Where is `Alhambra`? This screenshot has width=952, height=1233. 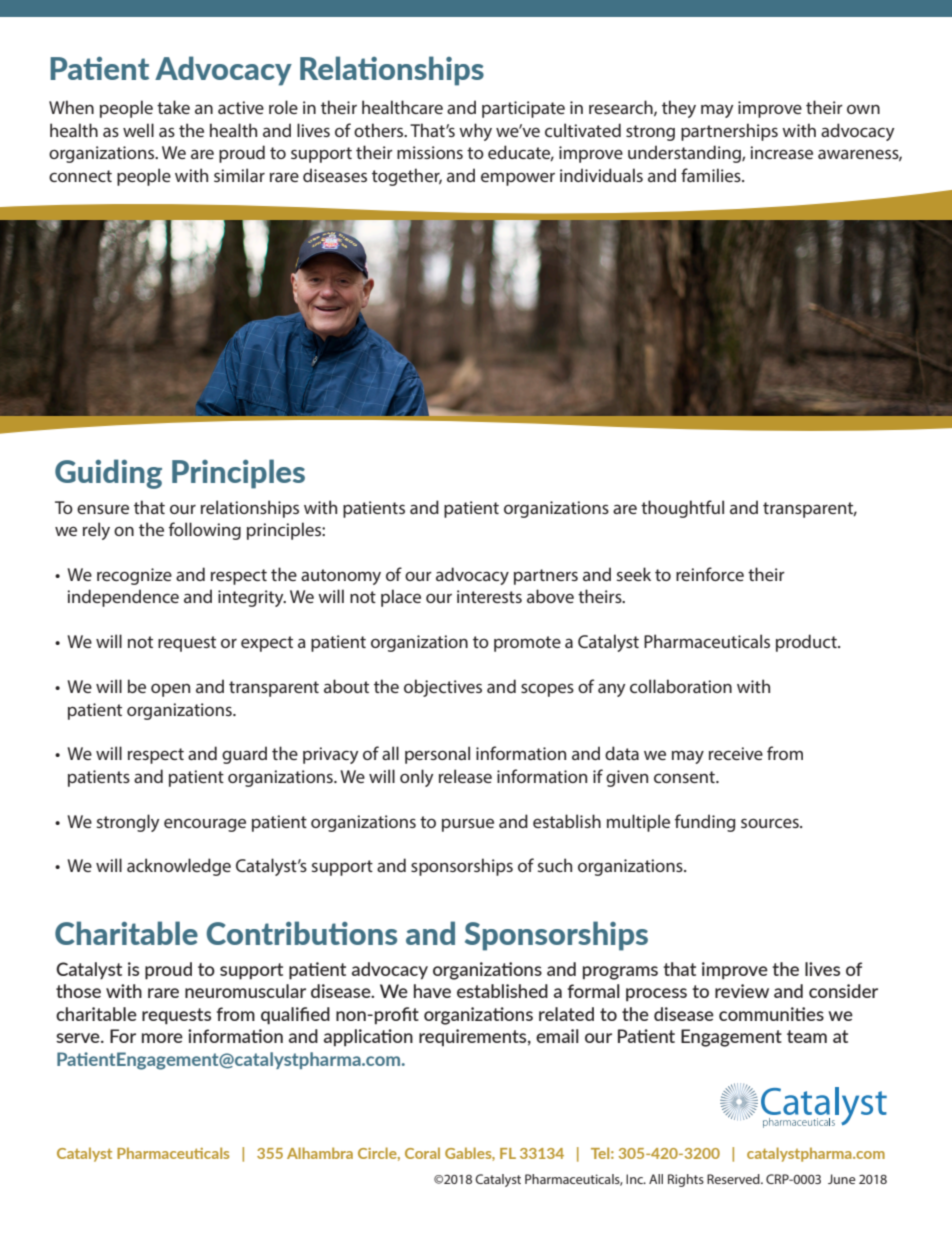
Alhambra is located at coordinates (320, 1153).
